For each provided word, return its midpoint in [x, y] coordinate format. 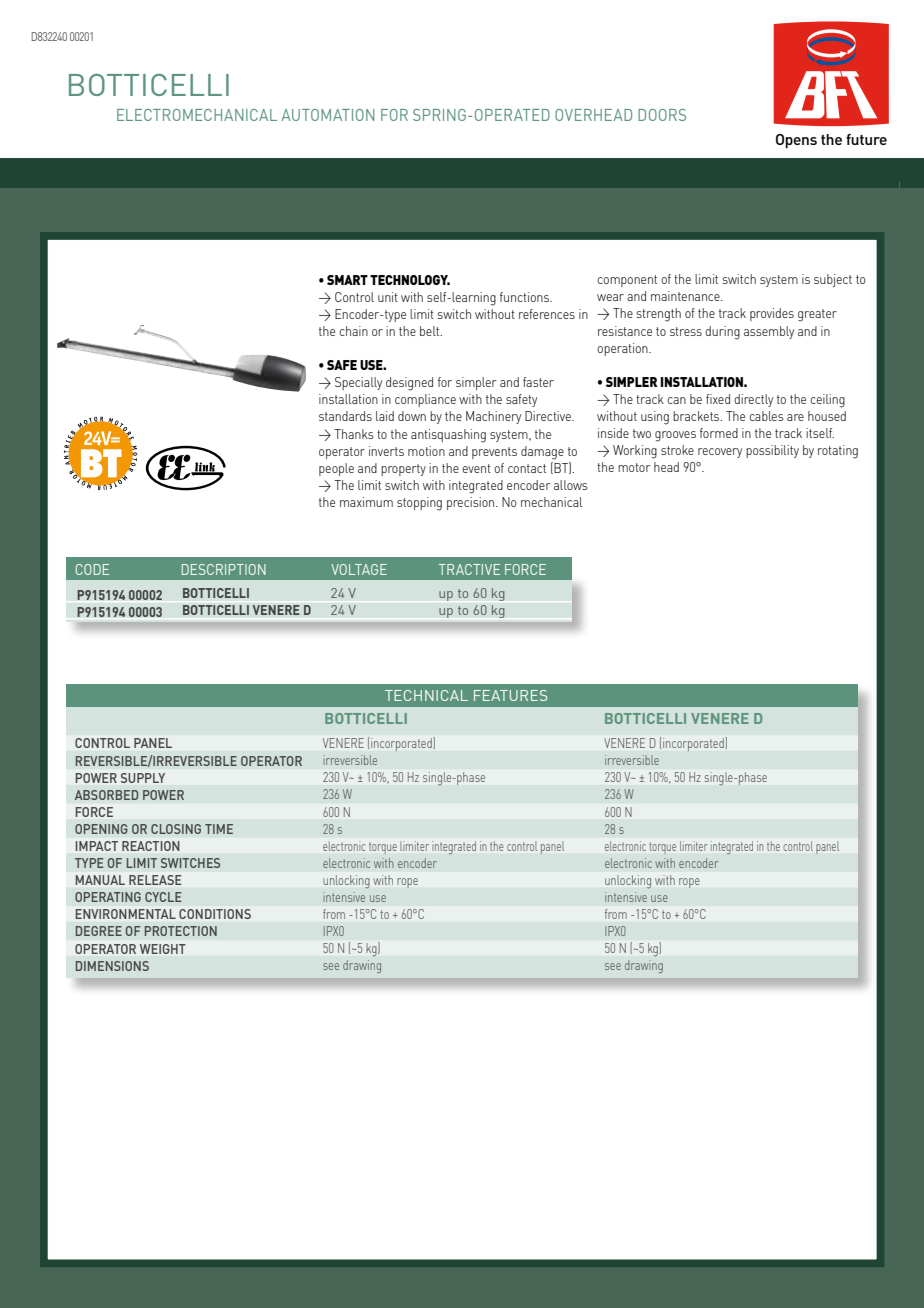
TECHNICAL [426, 695]
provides [772, 314]
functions [525, 297]
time [219, 829]
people [336, 469]
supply [143, 778]
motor [634, 467]
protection [181, 931]
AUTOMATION [328, 115]
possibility [772, 451]
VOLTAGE [359, 569]
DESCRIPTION [224, 569]
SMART [347, 280]
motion [426, 451]
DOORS [662, 115]
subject [833, 280]
